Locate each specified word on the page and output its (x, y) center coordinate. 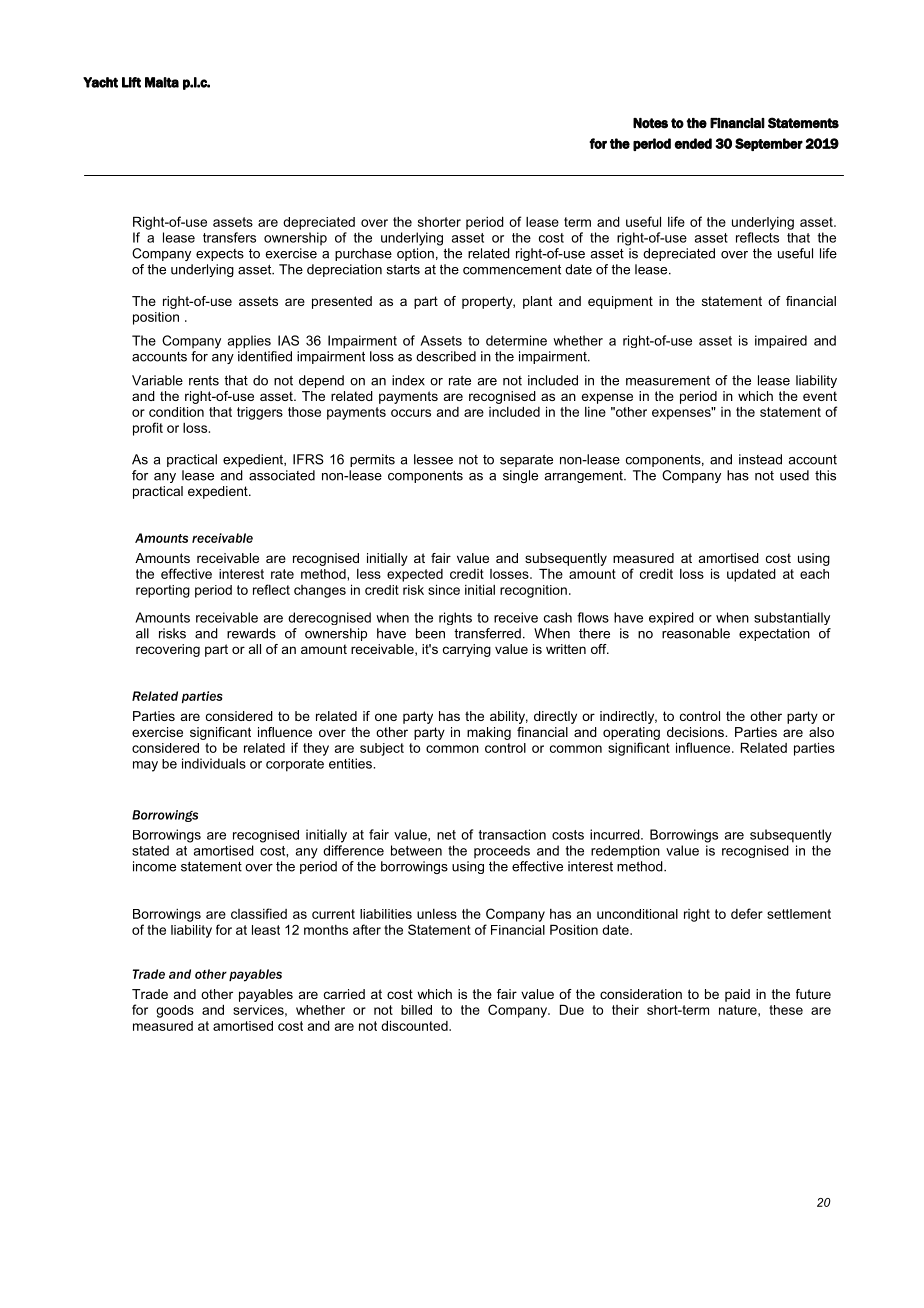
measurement (668, 381)
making (489, 733)
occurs (411, 413)
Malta (162, 82)
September (769, 144)
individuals (214, 763)
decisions (696, 732)
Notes (650, 123)
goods (175, 1011)
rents (204, 381)
